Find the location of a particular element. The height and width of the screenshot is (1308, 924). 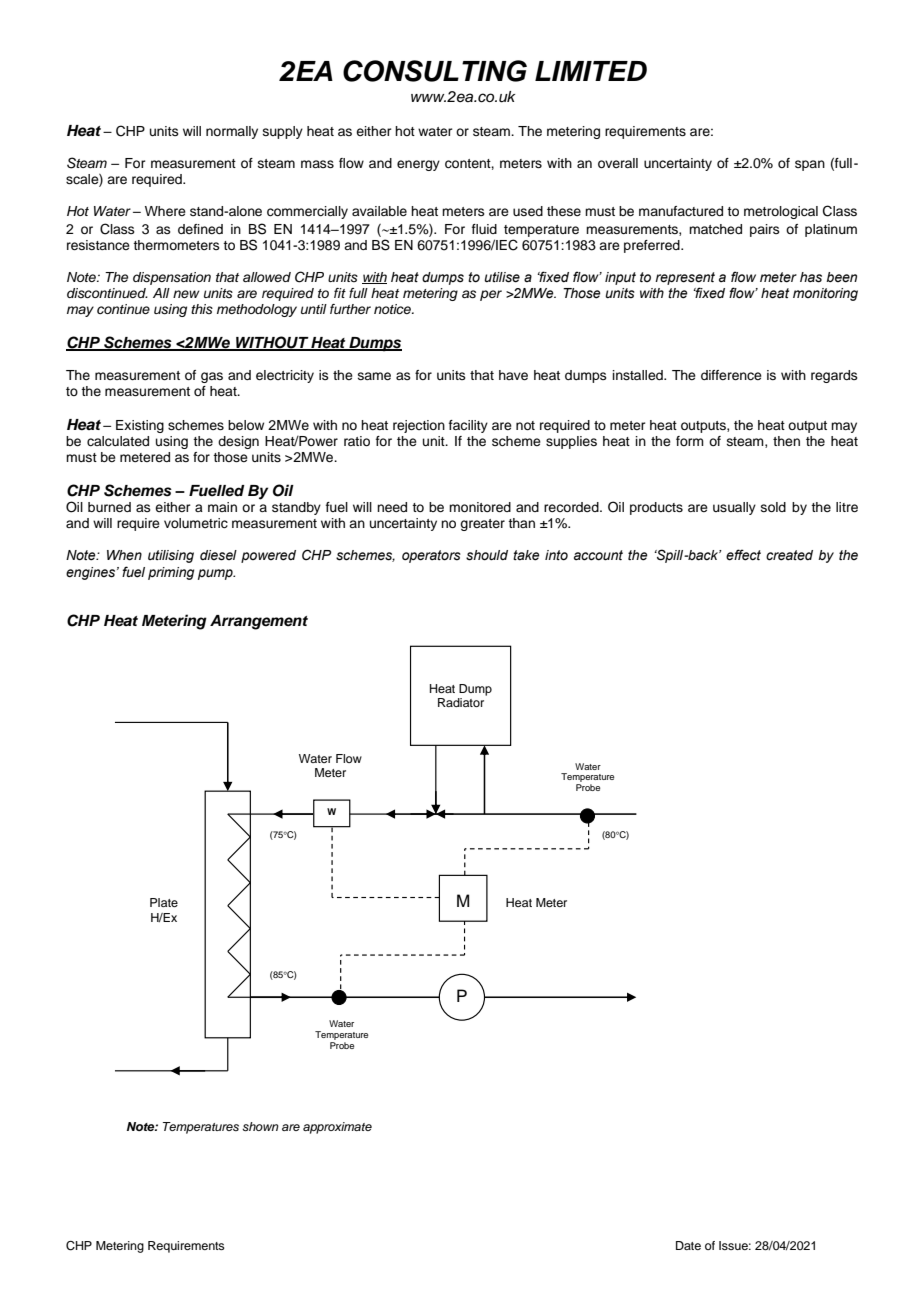

approximate is located at coordinates (337, 1128).
